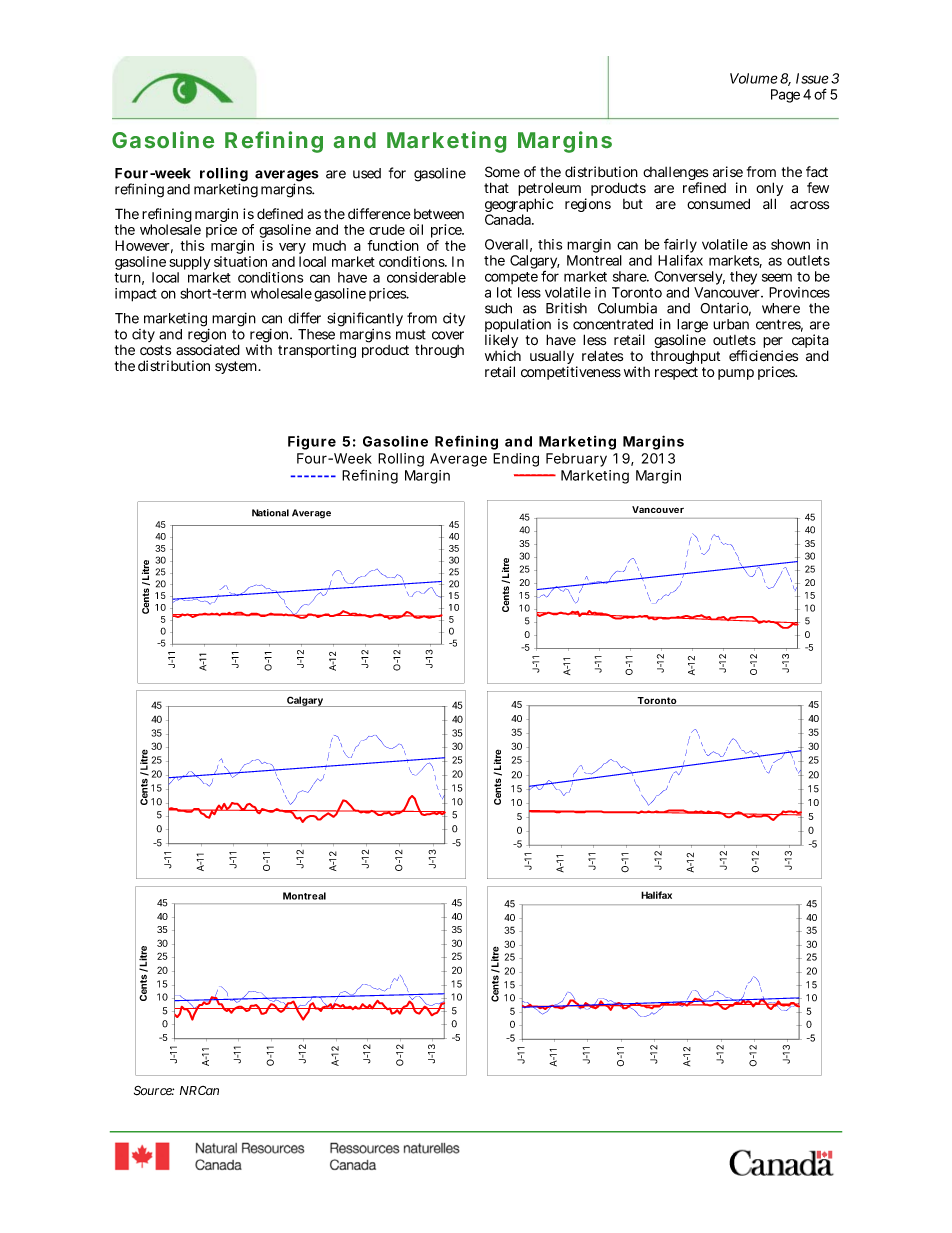 The image size is (952, 1233). I want to click on Ending, so click(516, 460).
